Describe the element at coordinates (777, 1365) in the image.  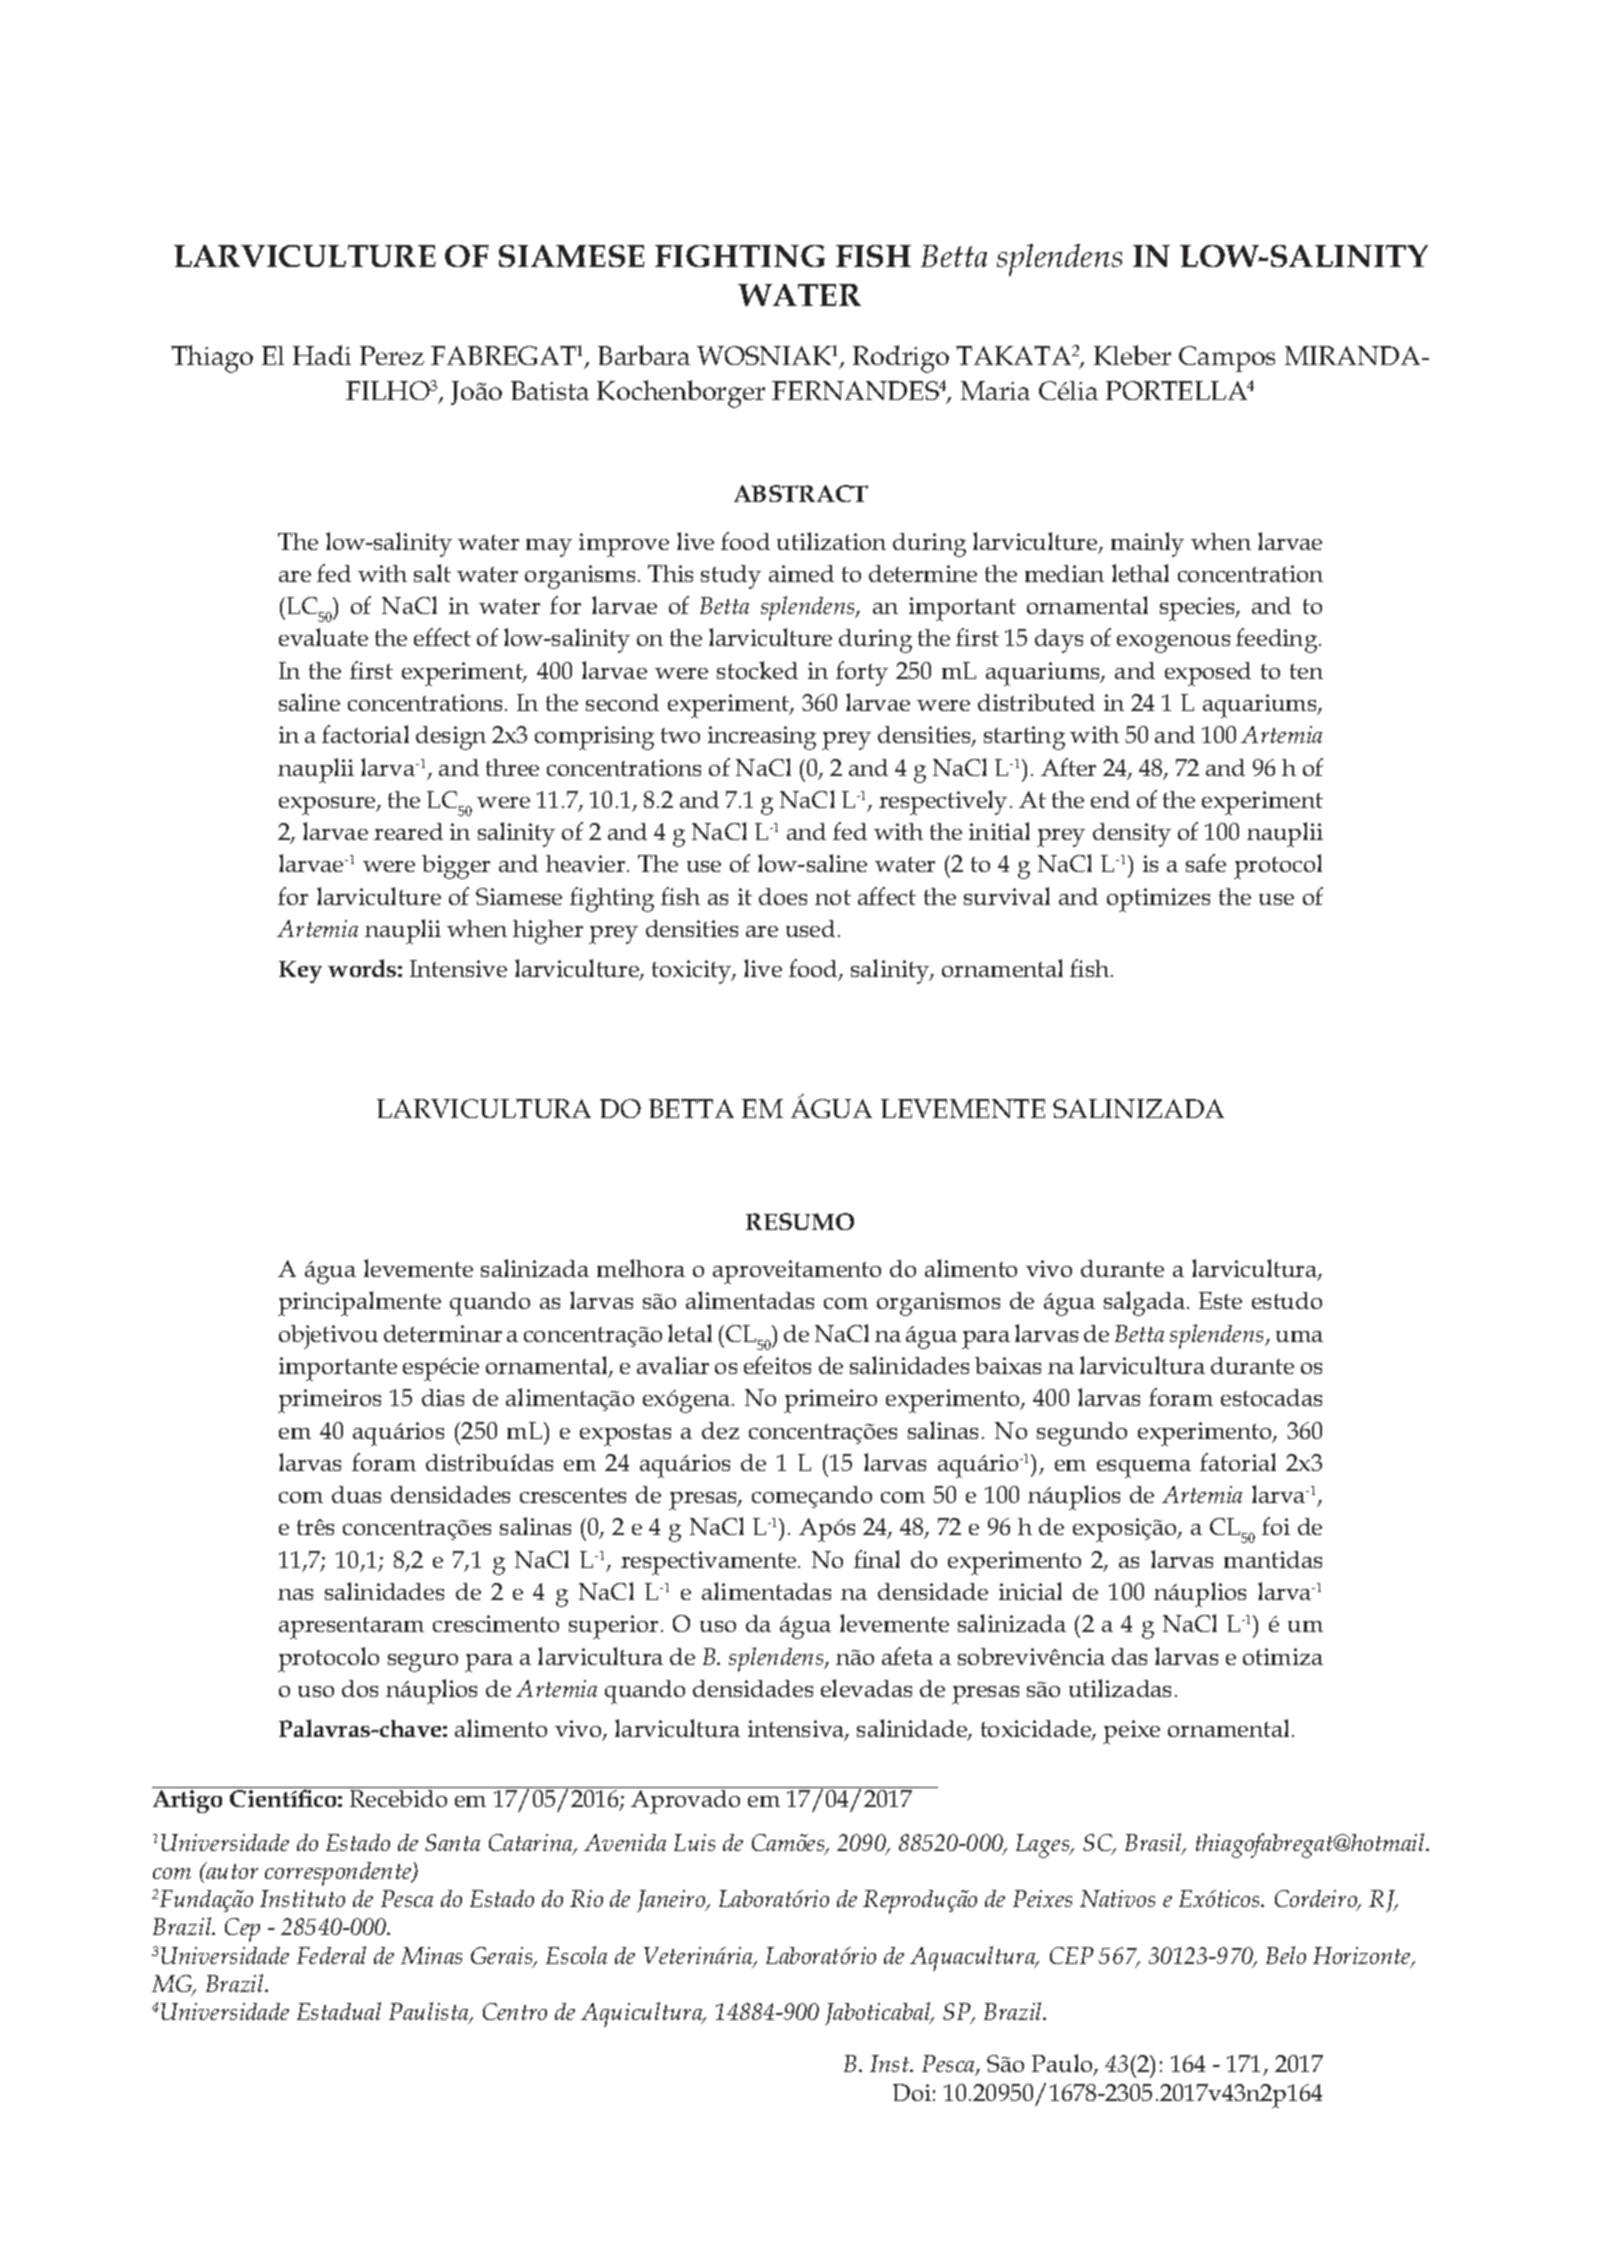
I see `efeitos` at that location.
